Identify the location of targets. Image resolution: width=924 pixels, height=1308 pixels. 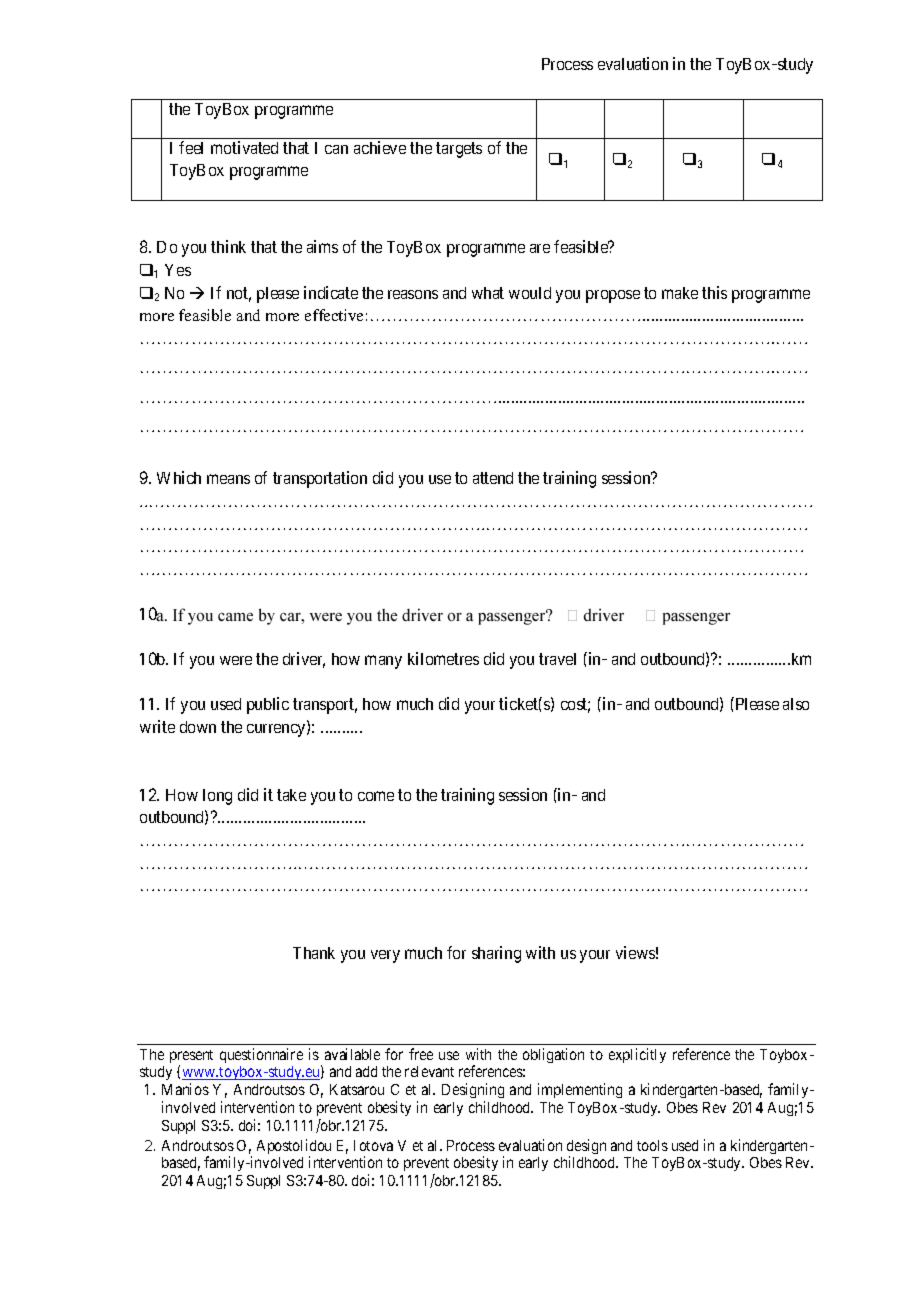
(459, 150).
